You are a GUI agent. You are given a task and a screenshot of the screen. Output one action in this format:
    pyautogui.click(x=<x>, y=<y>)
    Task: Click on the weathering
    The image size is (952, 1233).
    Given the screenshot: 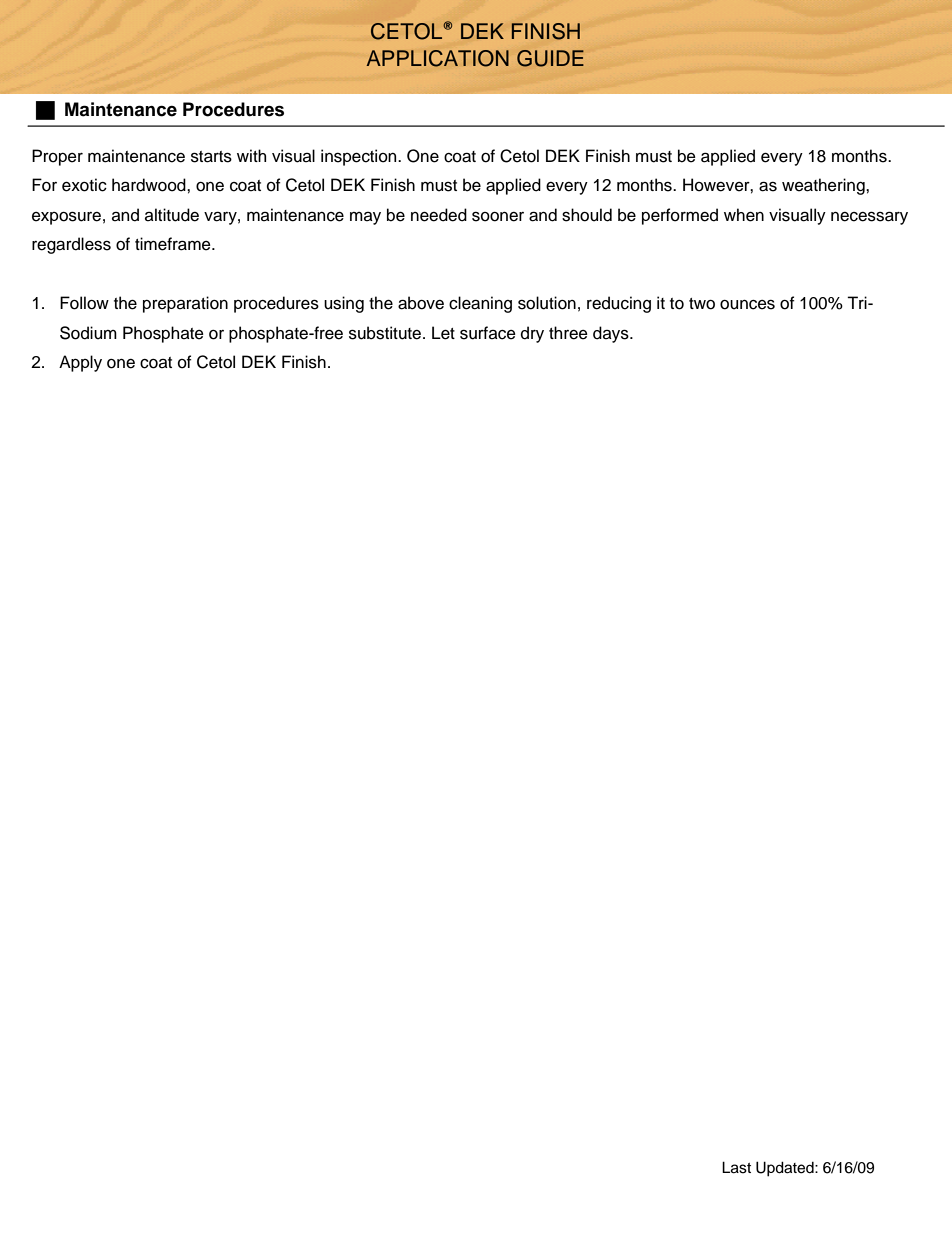 What is the action you would take?
    pyautogui.click(x=824, y=186)
